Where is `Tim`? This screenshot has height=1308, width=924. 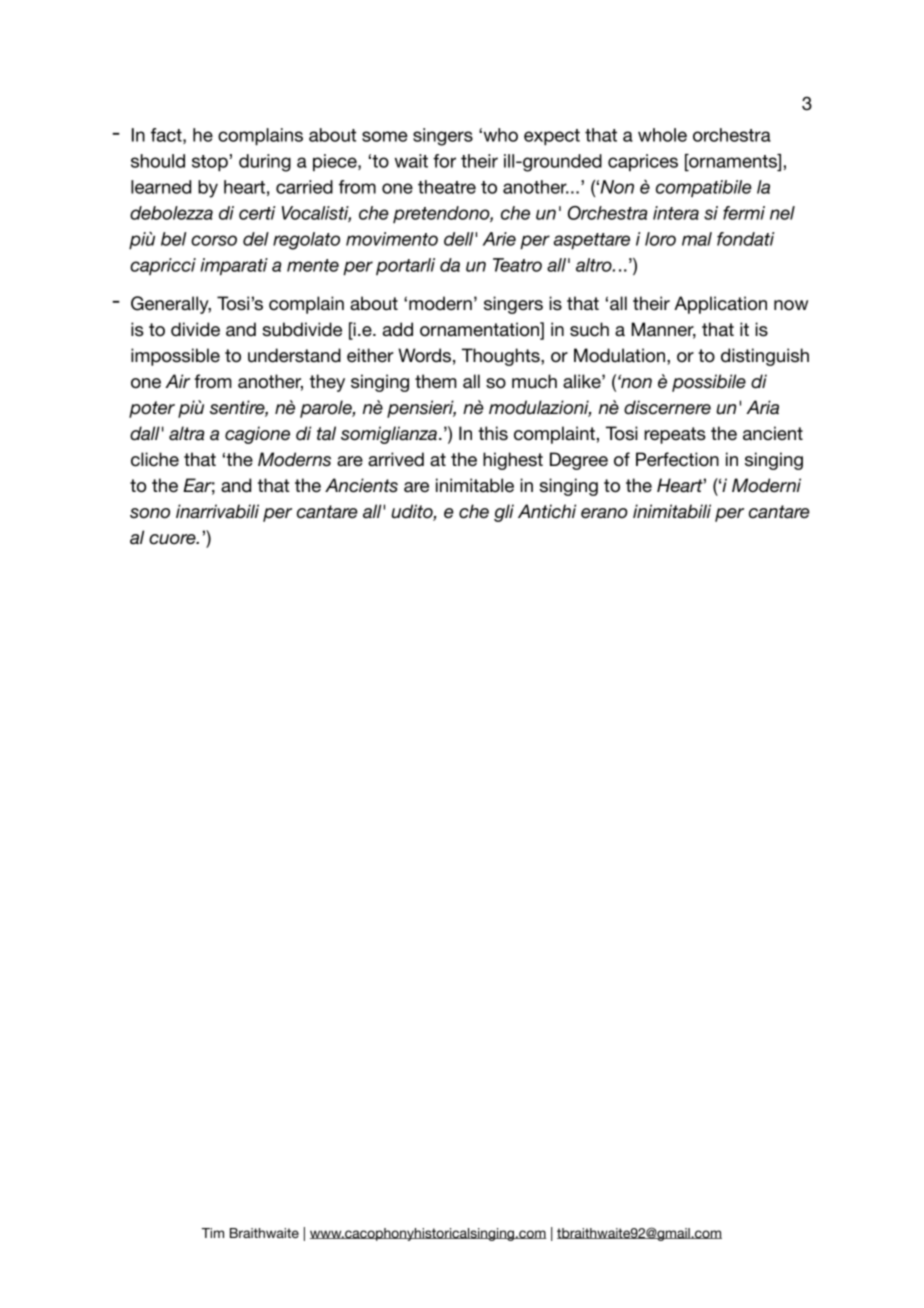
Tim is located at coordinates (213, 1233).
